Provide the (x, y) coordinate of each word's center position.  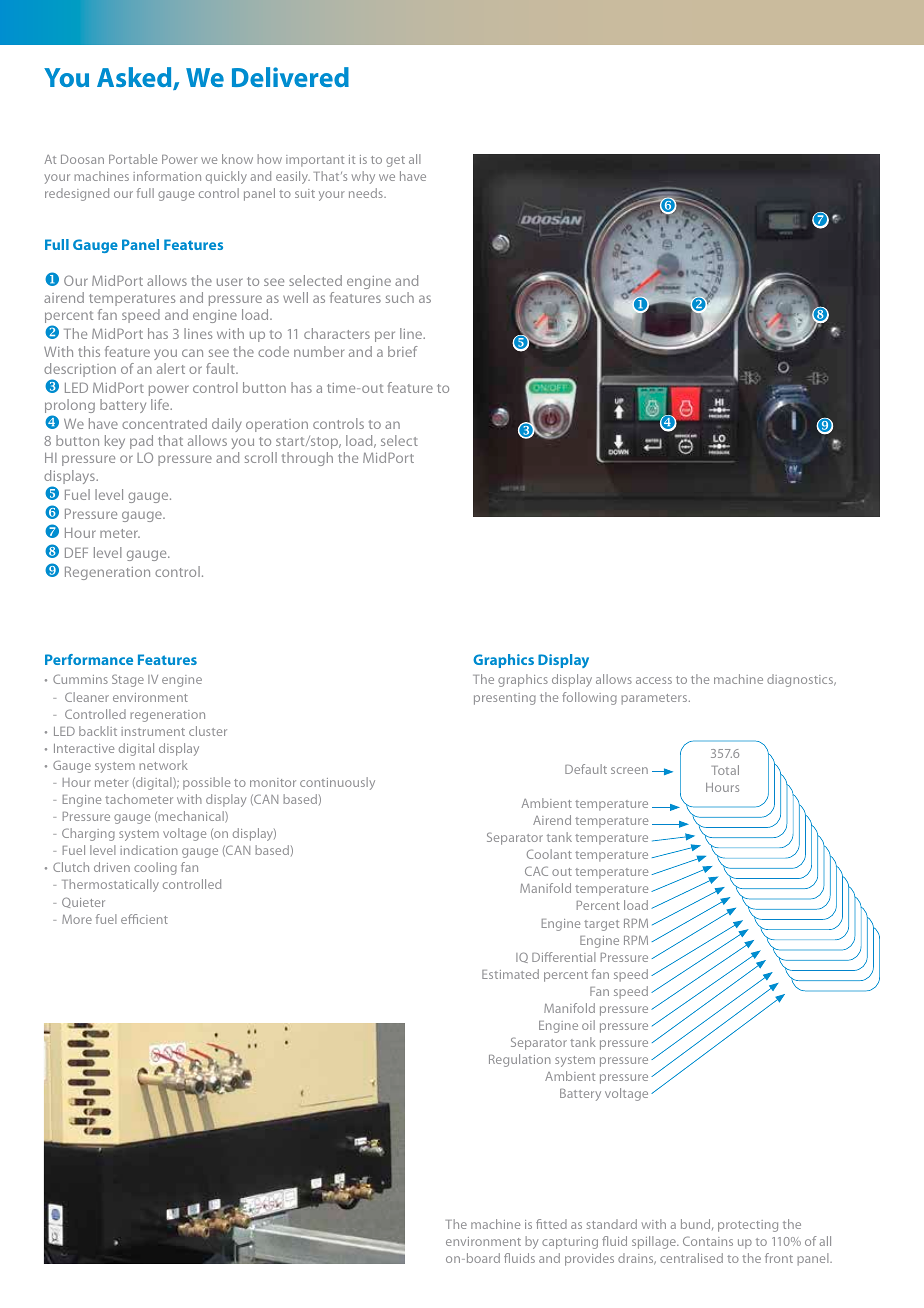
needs (367, 193)
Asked (135, 78)
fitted (551, 1224)
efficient (144, 919)
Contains (708, 1241)
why (363, 177)
